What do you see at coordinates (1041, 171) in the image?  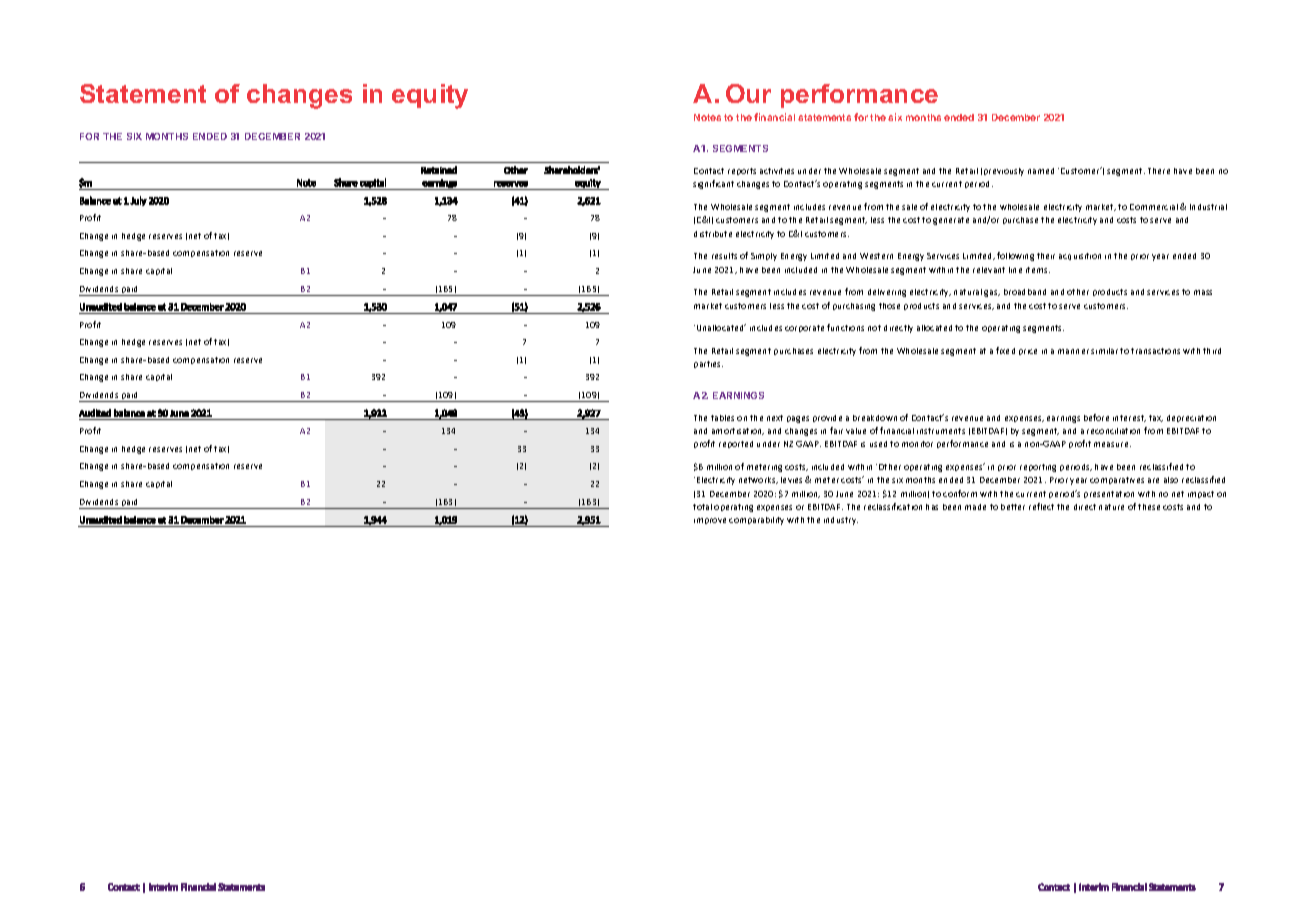 I see `named` at bounding box center [1041, 171].
